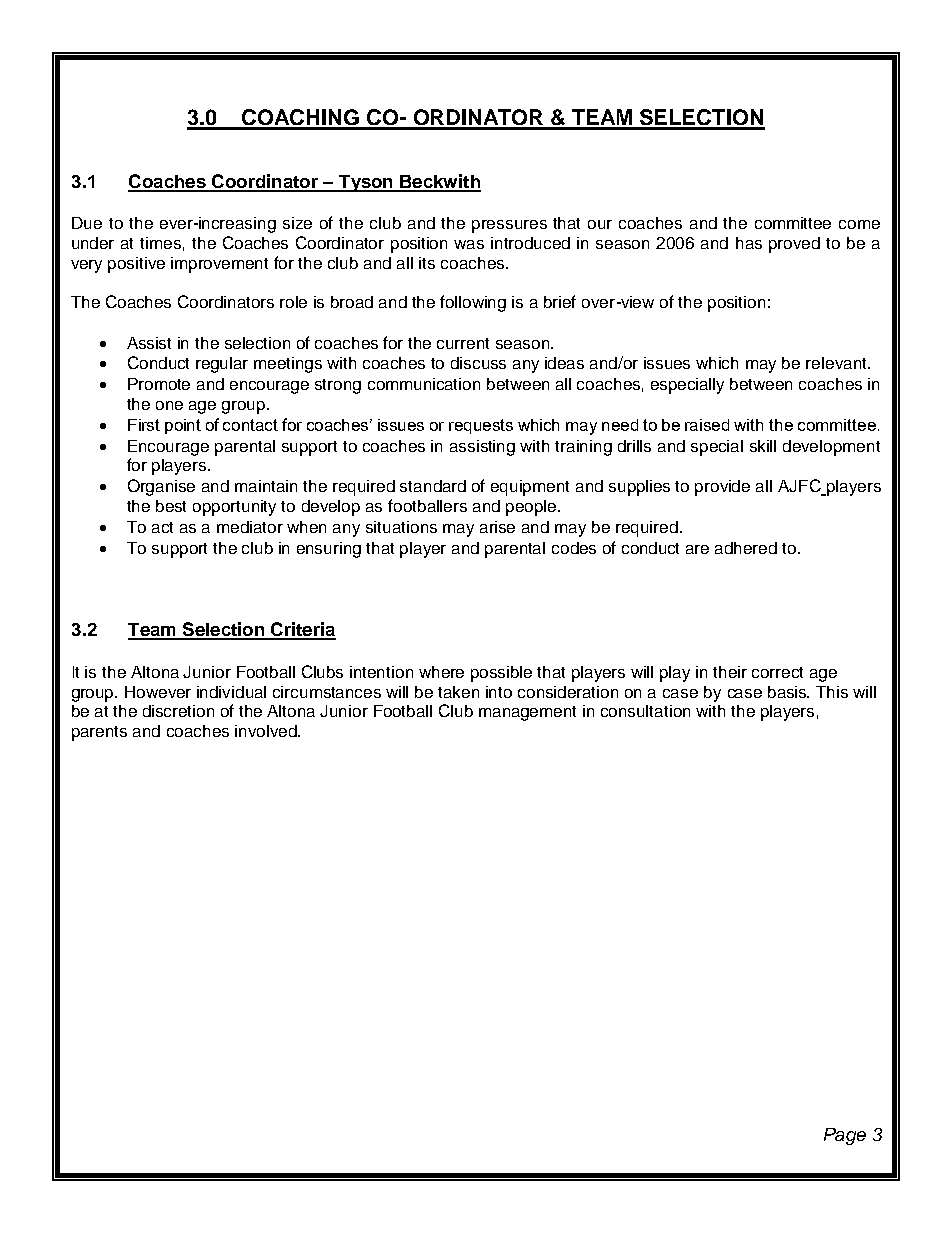  Describe the element at coordinates (171, 506) in the screenshot. I see `best` at that location.
